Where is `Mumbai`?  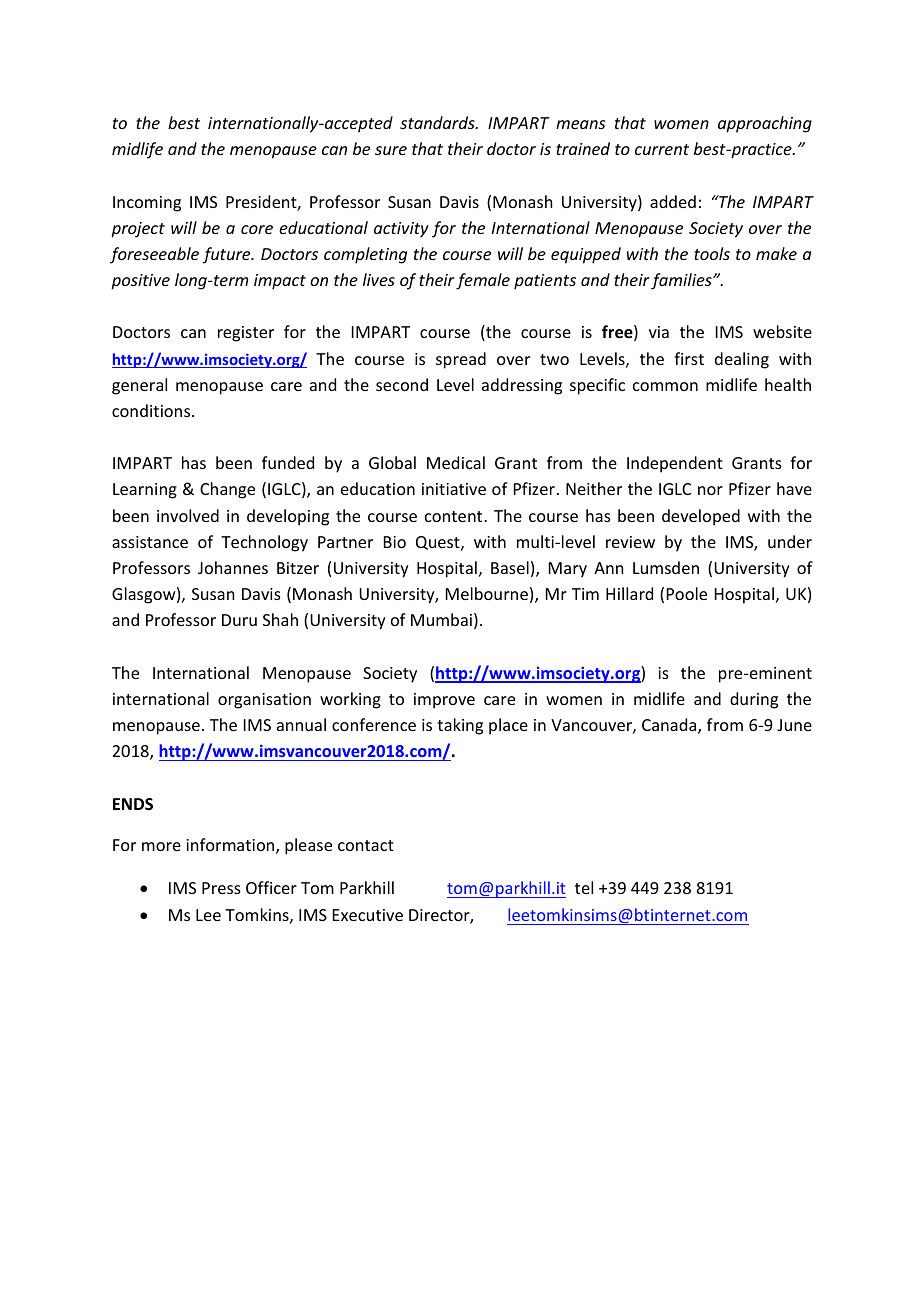 Mumbai is located at coordinates (441, 619).
